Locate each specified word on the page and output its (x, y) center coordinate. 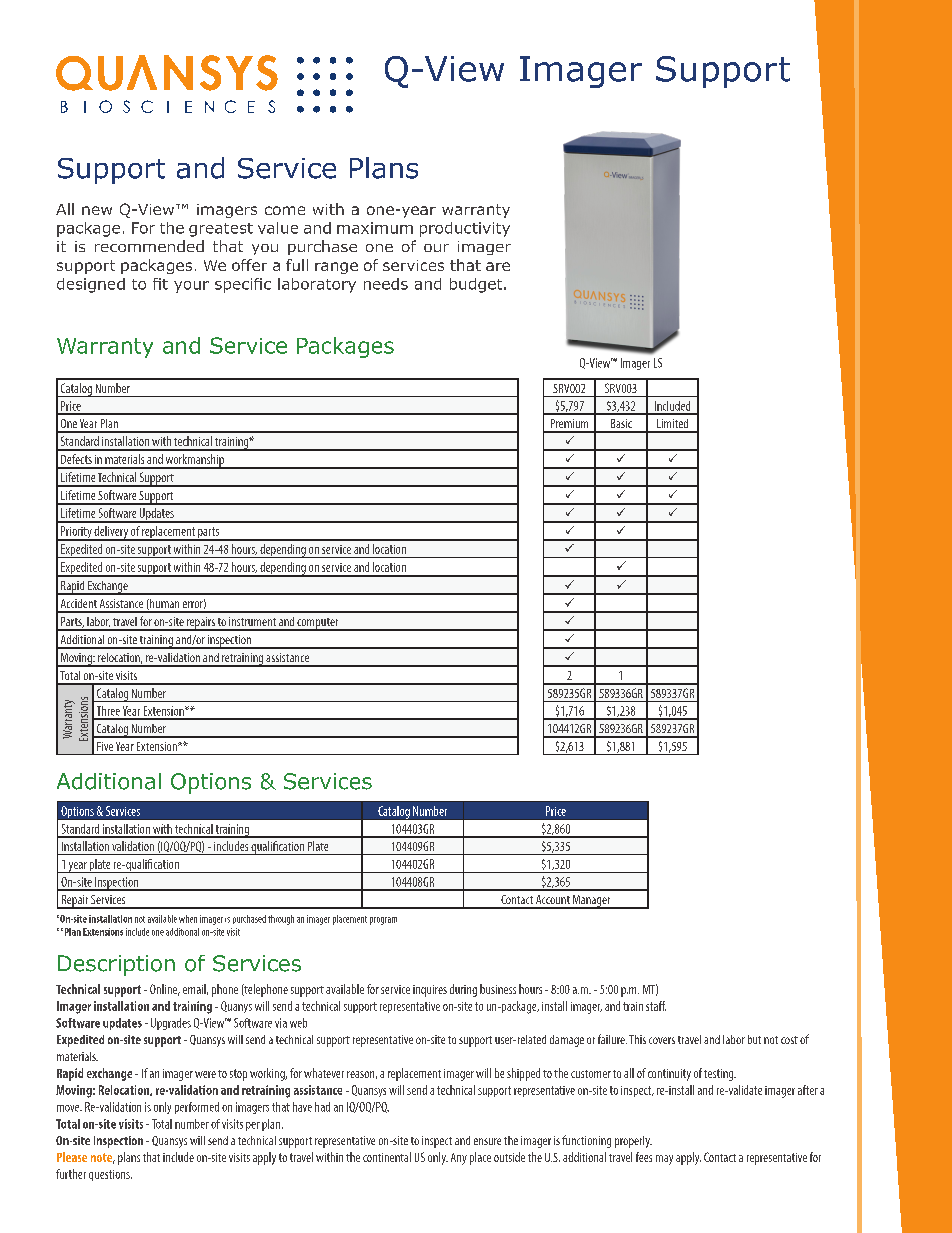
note (103, 1158)
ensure (487, 1141)
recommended (149, 246)
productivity (465, 229)
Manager (592, 902)
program (383, 921)
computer (318, 624)
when (188, 919)
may (664, 1160)
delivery (111, 533)
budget (477, 285)
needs (386, 284)
